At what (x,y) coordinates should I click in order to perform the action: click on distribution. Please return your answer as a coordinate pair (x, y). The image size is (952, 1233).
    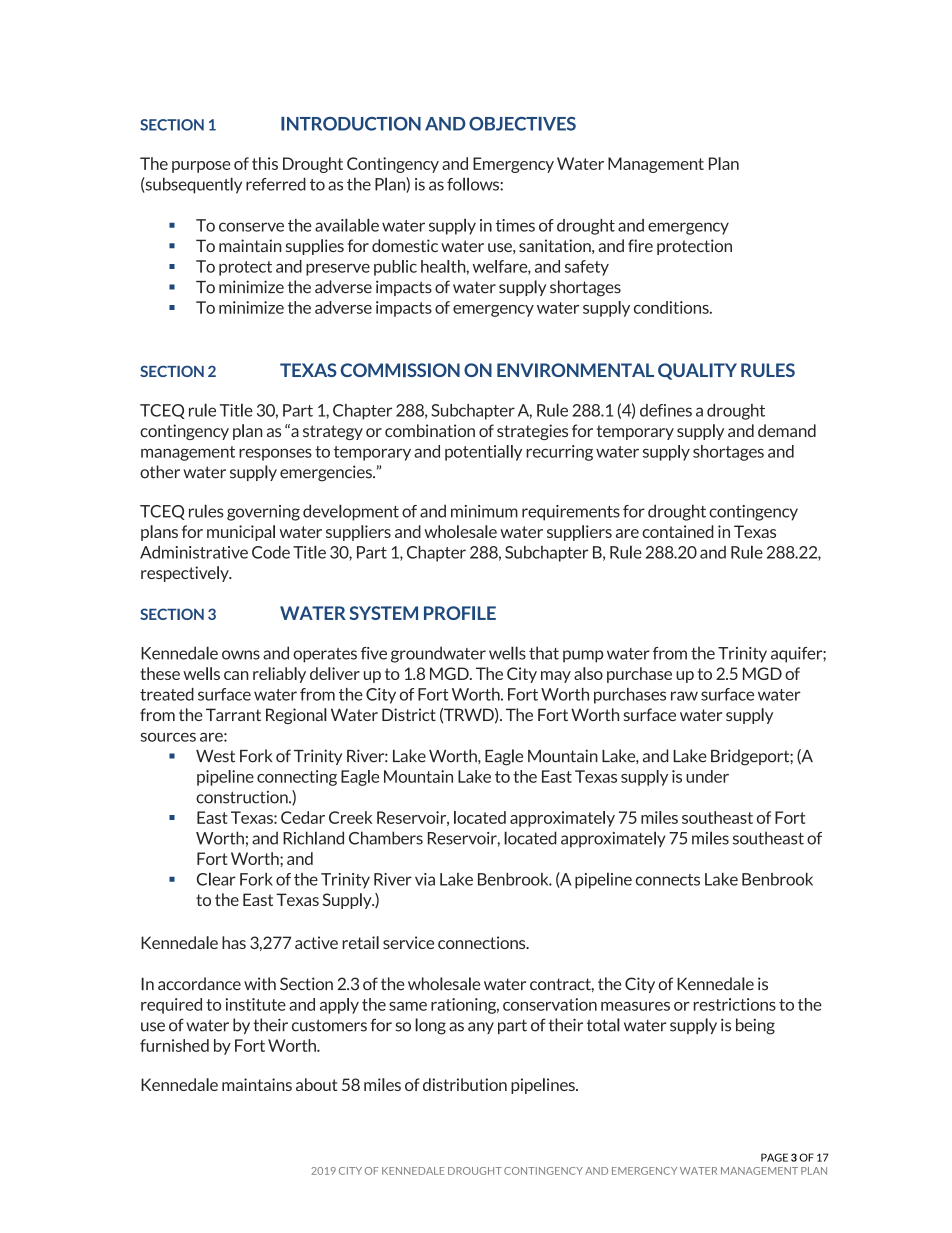
    Looking at the image, I should click on (465, 1084).
